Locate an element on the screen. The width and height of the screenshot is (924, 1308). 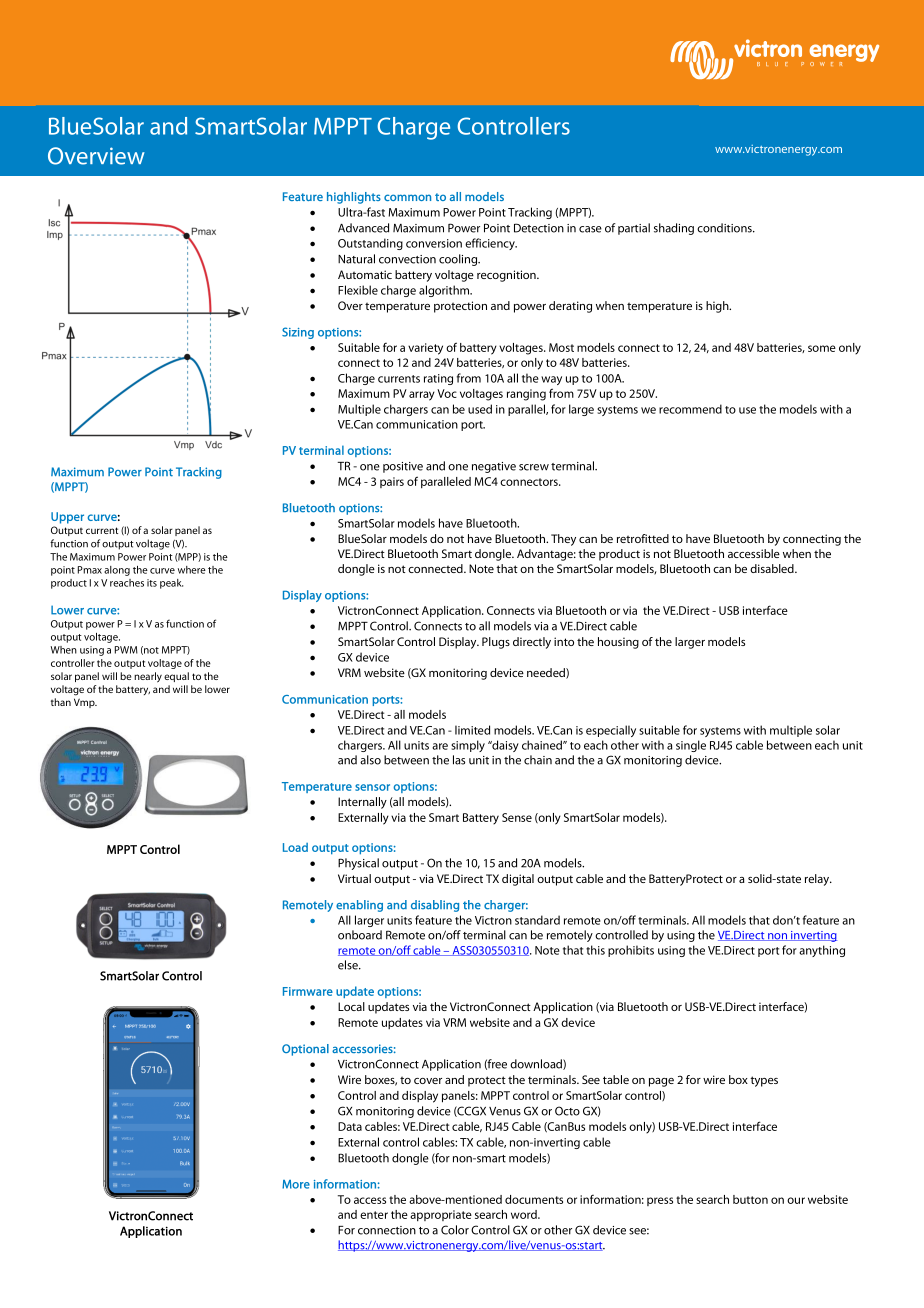
pairs is located at coordinates (392, 482).
